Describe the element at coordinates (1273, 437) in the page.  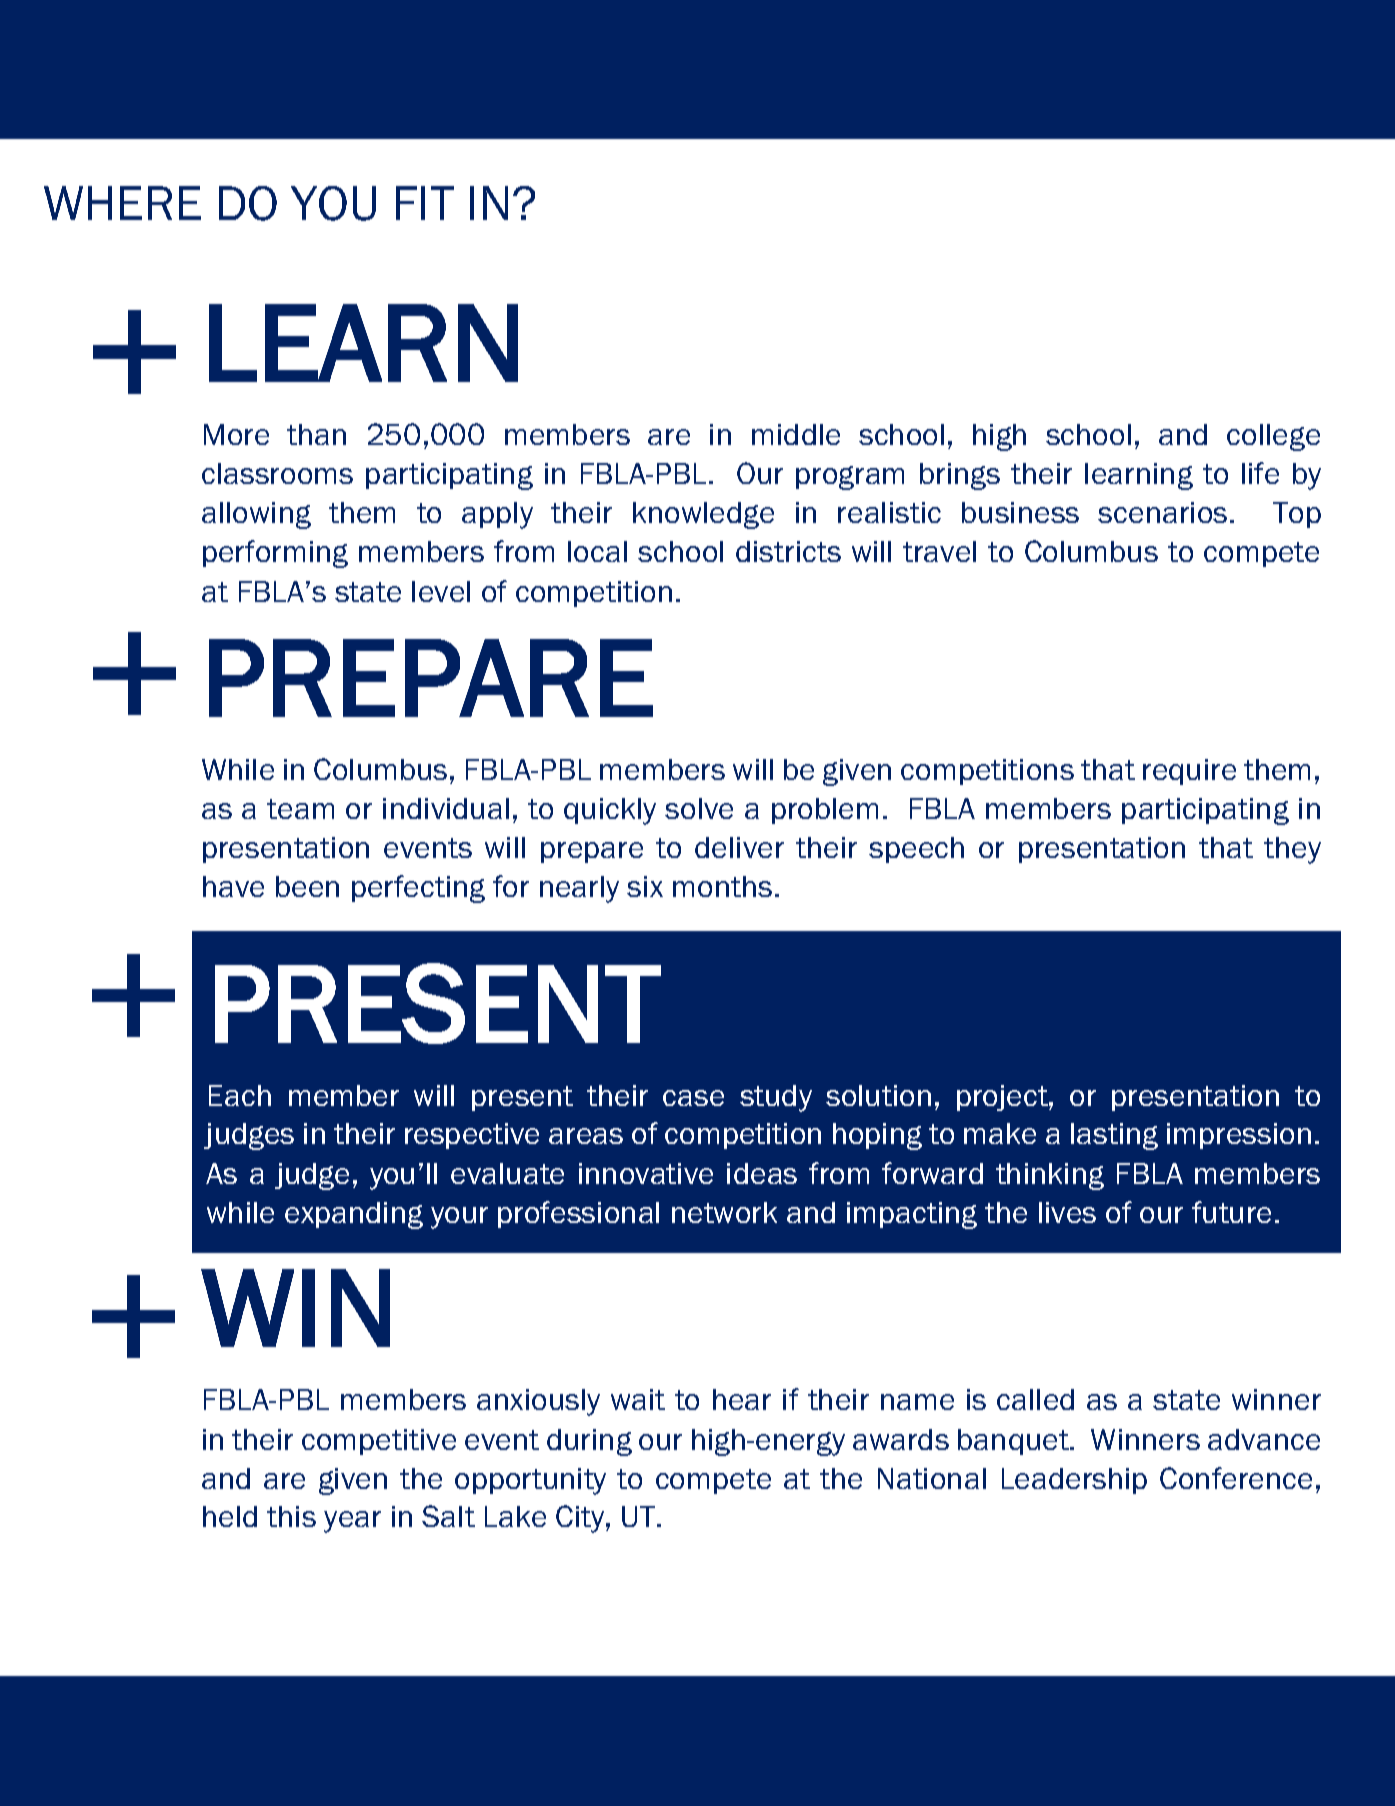
I see `college` at that location.
